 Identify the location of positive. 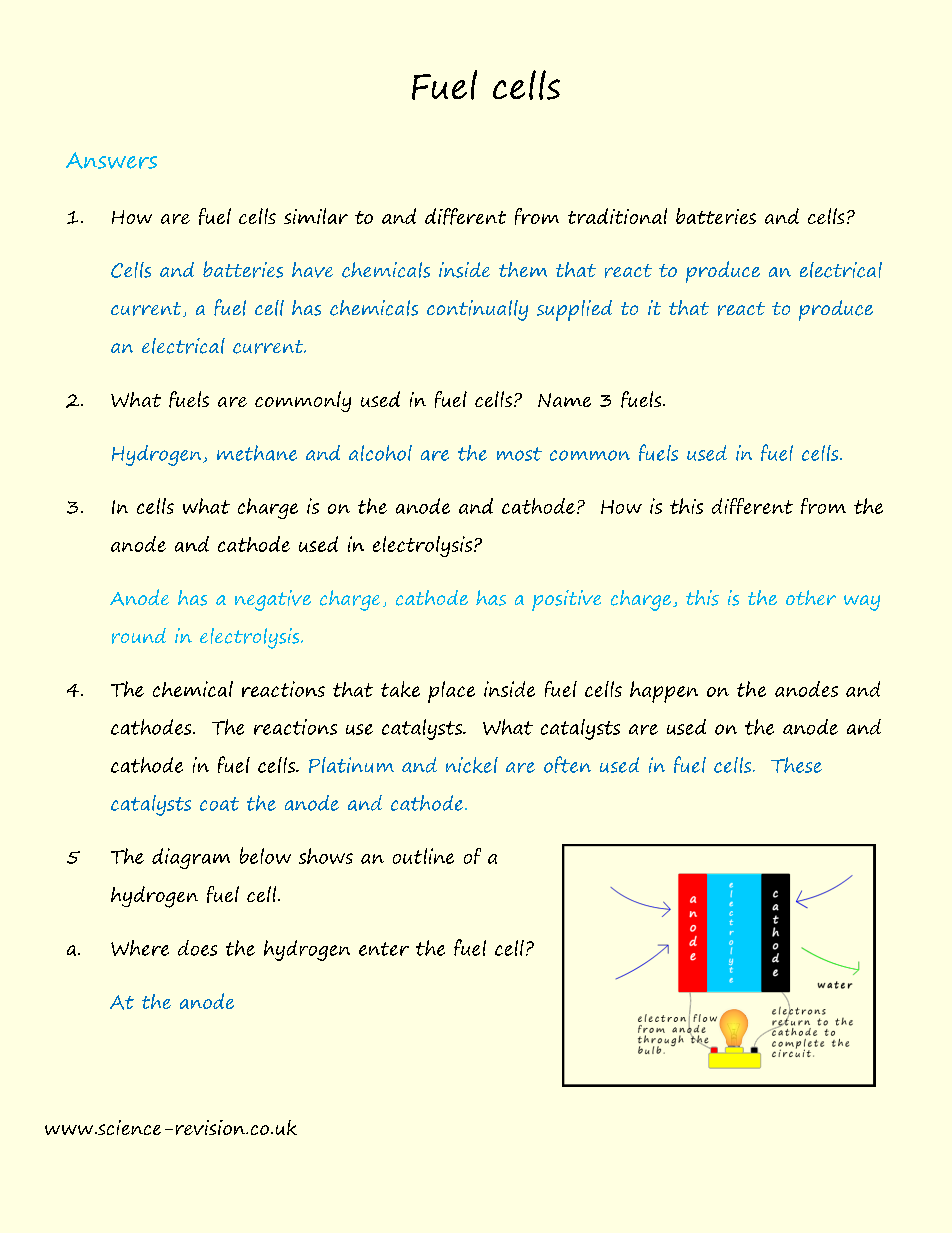
(566, 600).
